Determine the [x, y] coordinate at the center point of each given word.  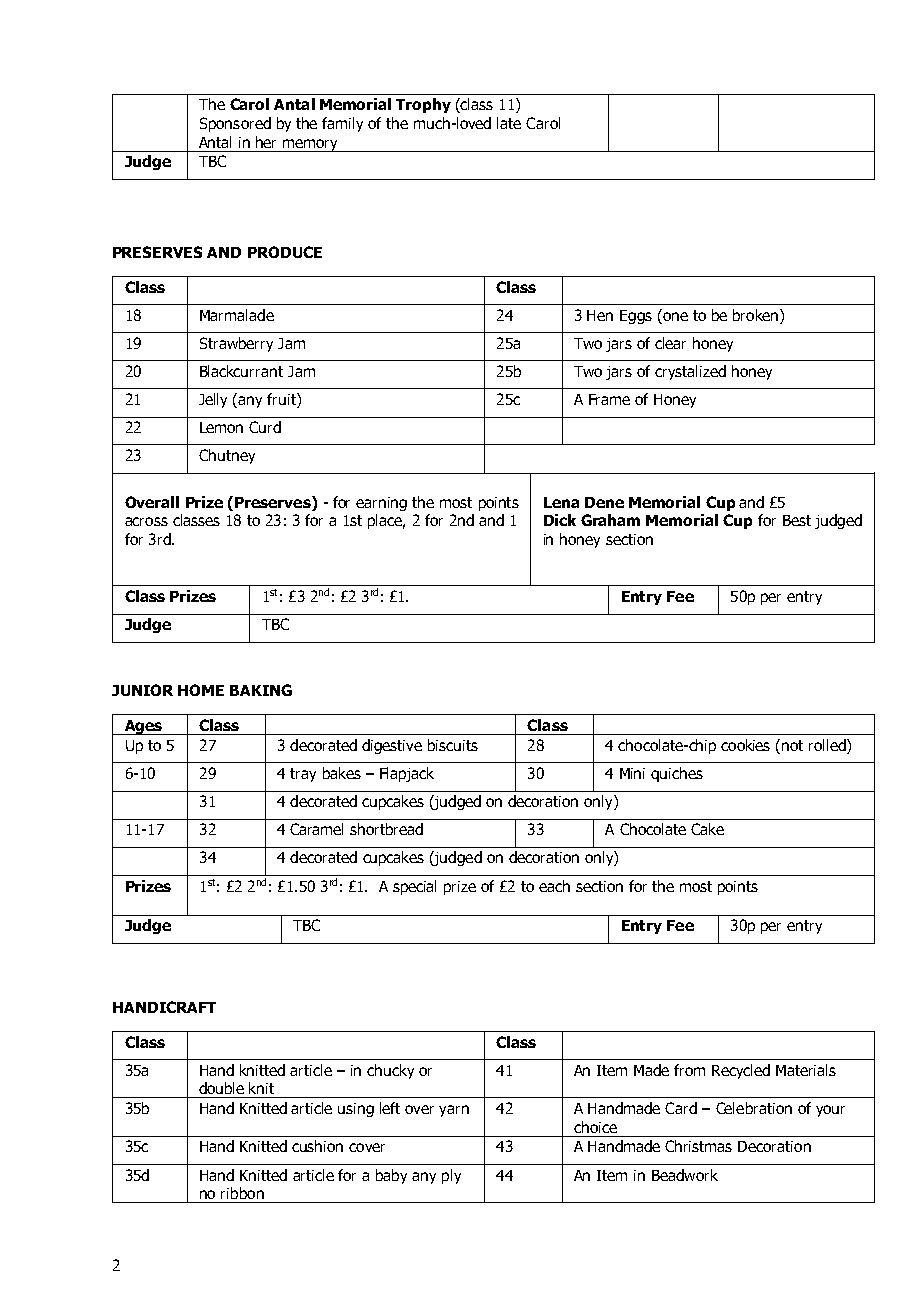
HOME [201, 690]
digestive [392, 746]
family [342, 124]
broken [755, 315]
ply [451, 1176]
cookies [745, 745]
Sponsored [235, 124]
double [221, 1088]
